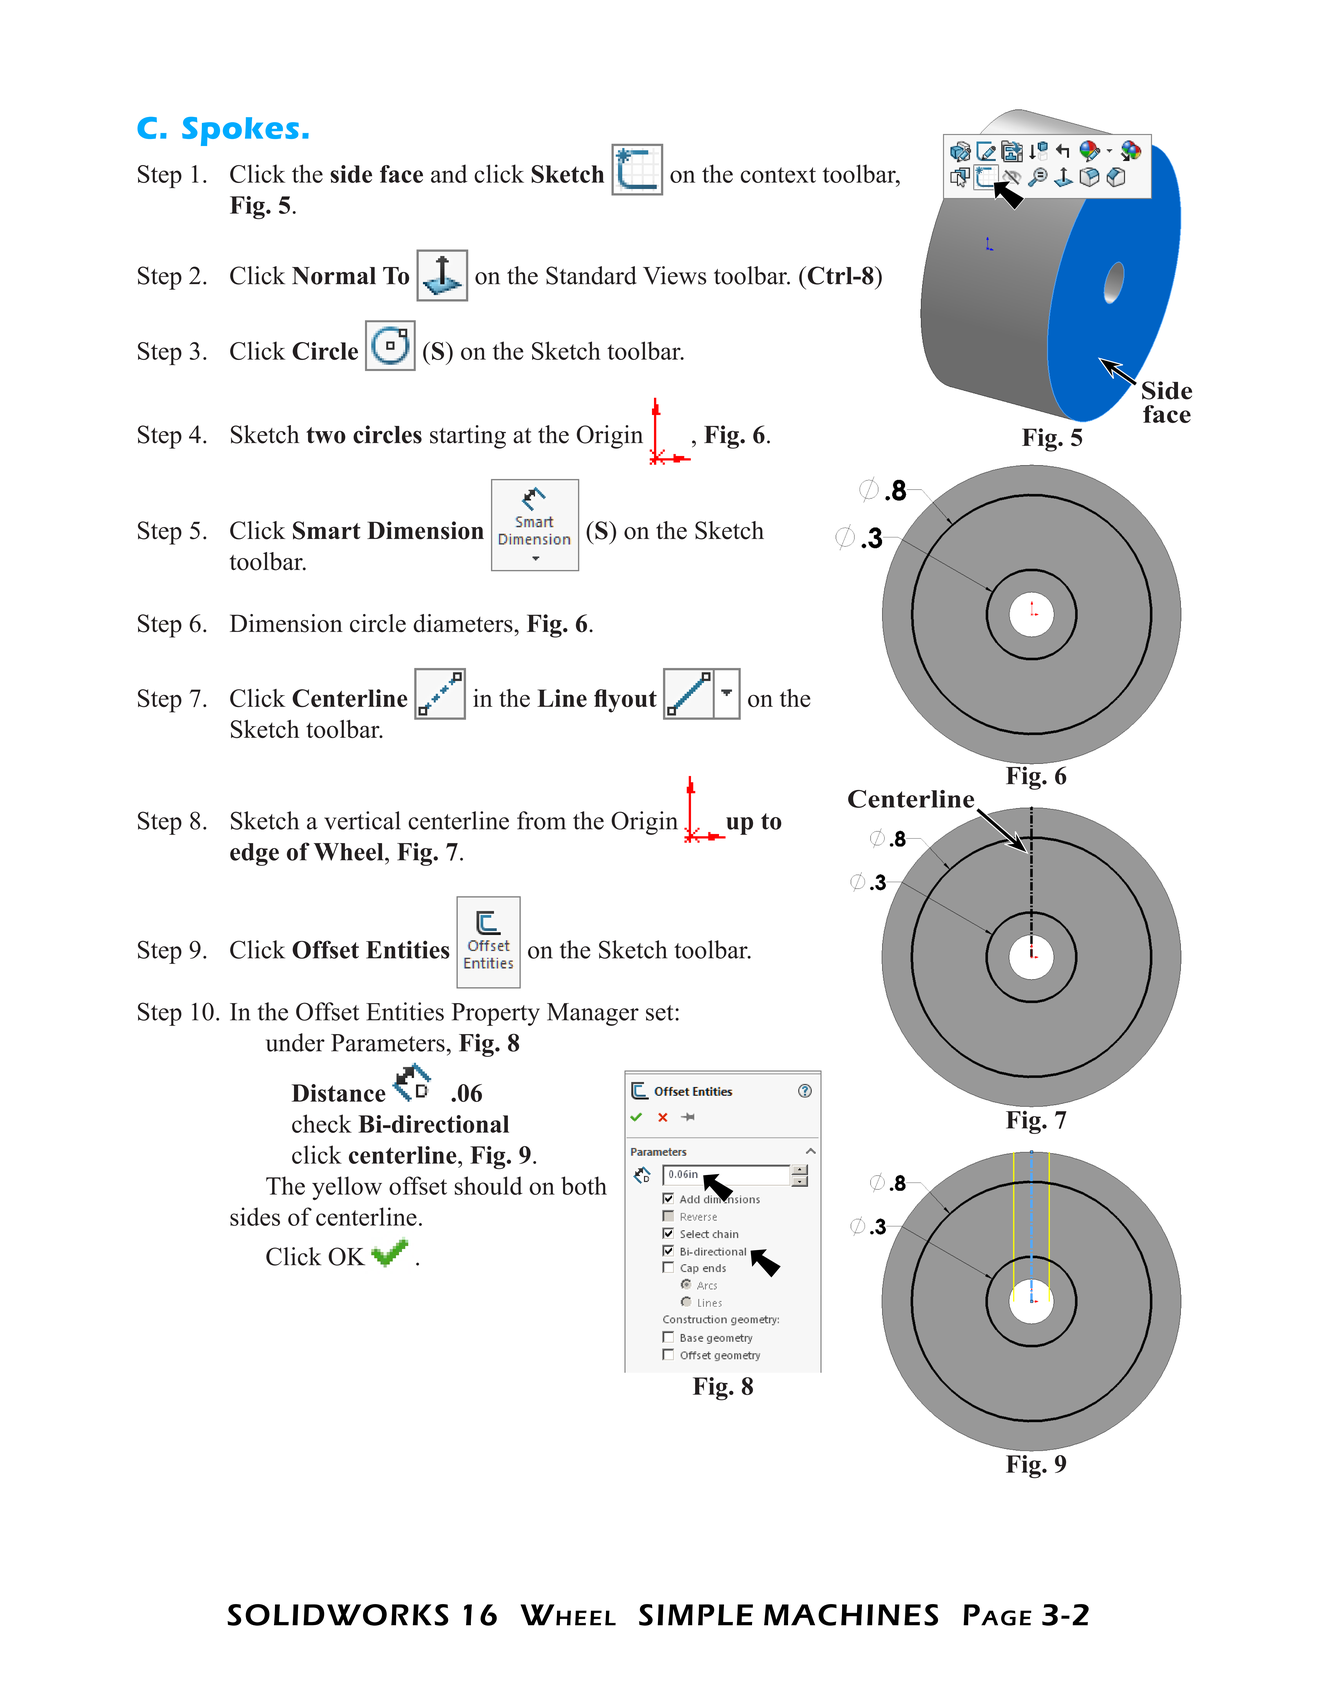  Describe the element at coordinates (696, 1615) in the page. I see `SIMPLE` at that location.
